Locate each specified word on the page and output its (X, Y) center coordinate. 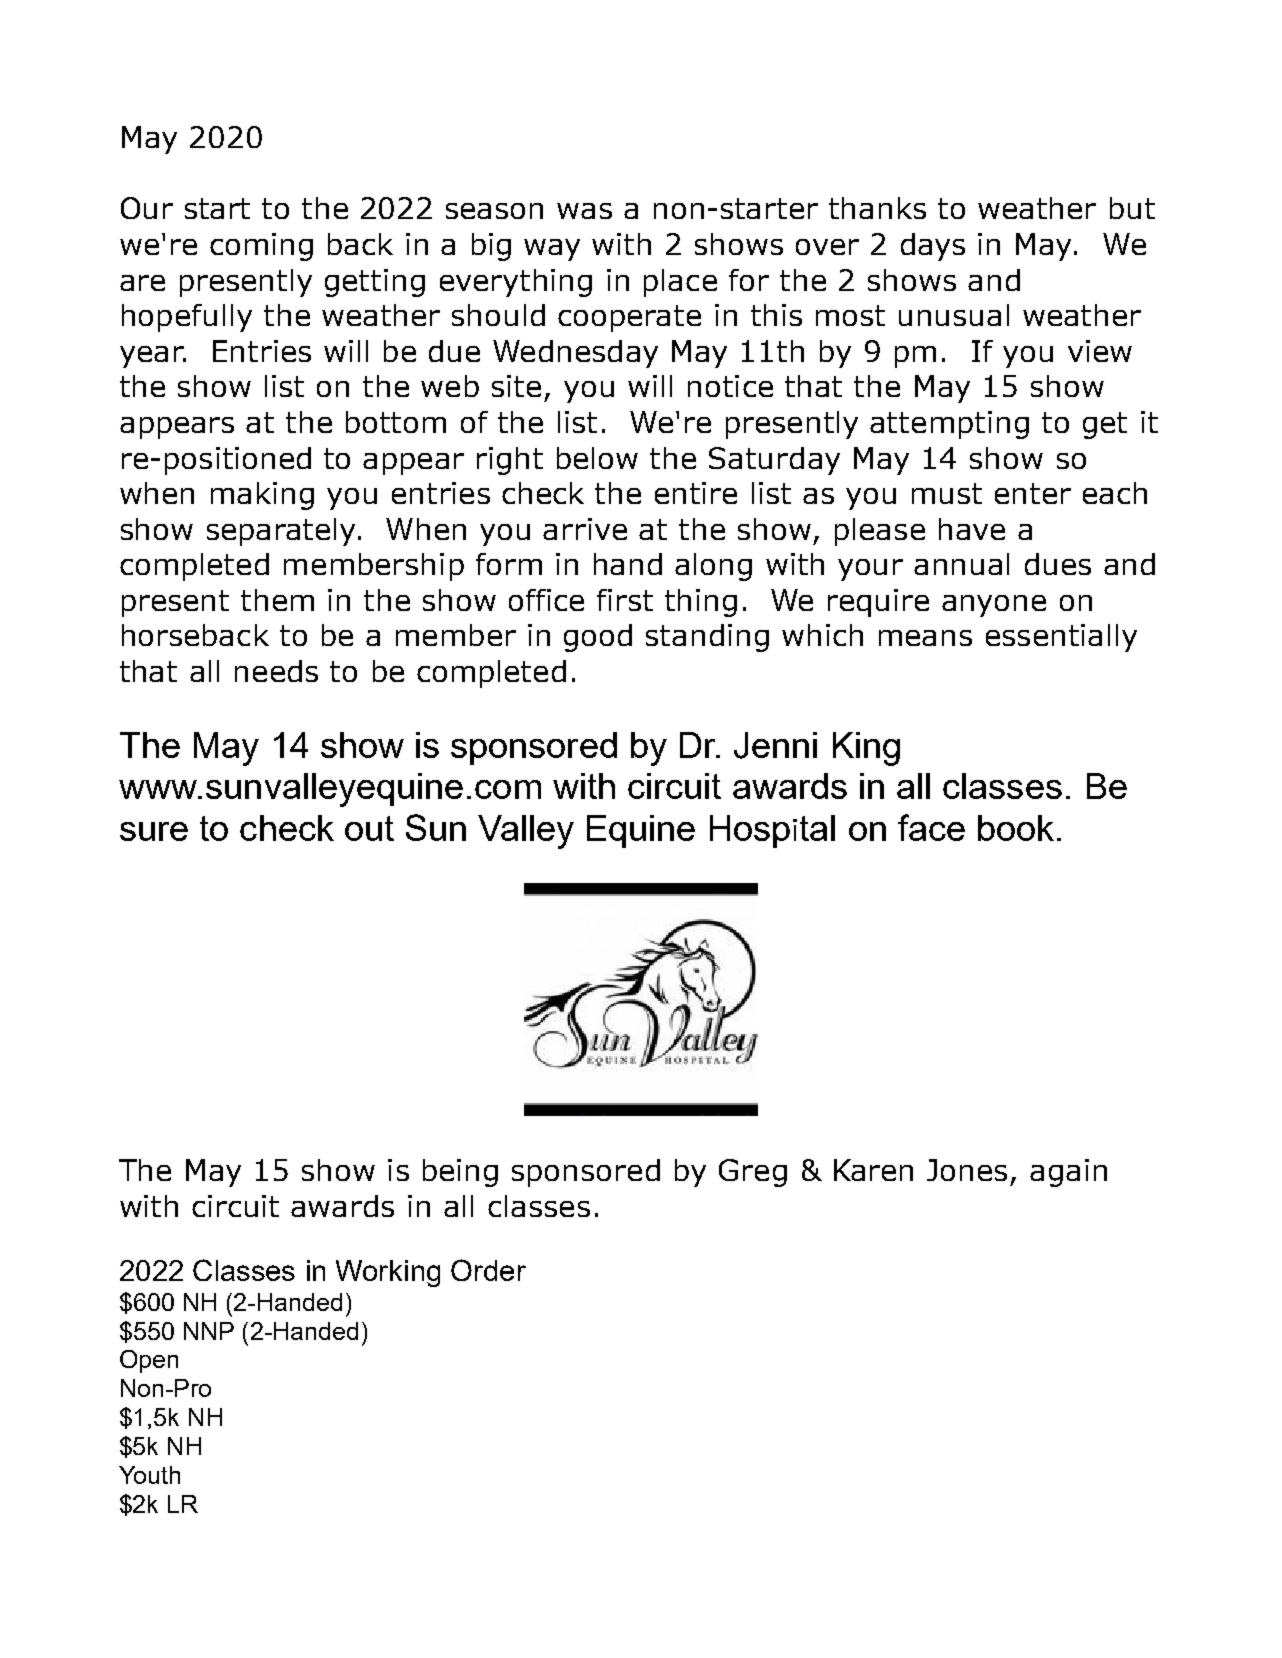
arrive (585, 529)
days (933, 247)
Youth (149, 1475)
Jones (967, 1170)
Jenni (775, 745)
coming (261, 247)
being (460, 1173)
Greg (753, 1173)
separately (283, 532)
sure (154, 831)
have (972, 529)
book (1016, 828)
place (680, 283)
